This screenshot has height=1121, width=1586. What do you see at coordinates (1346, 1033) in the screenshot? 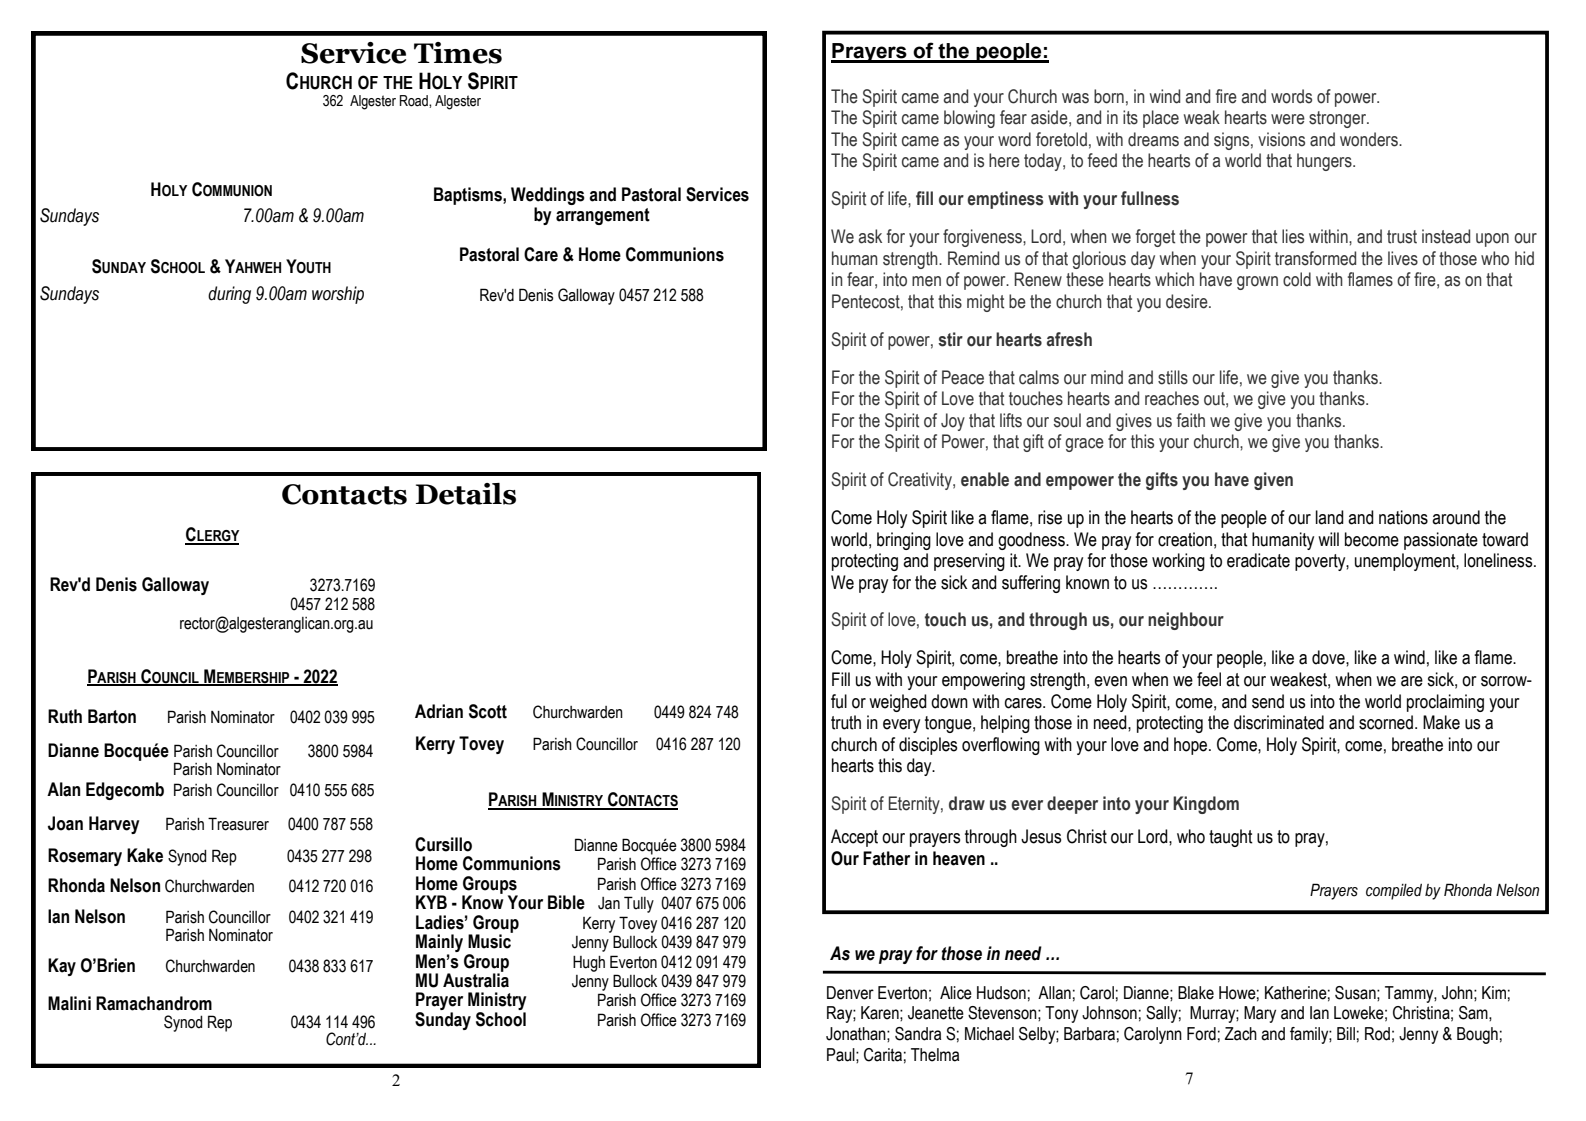
I see `Bill` at bounding box center [1346, 1033].
